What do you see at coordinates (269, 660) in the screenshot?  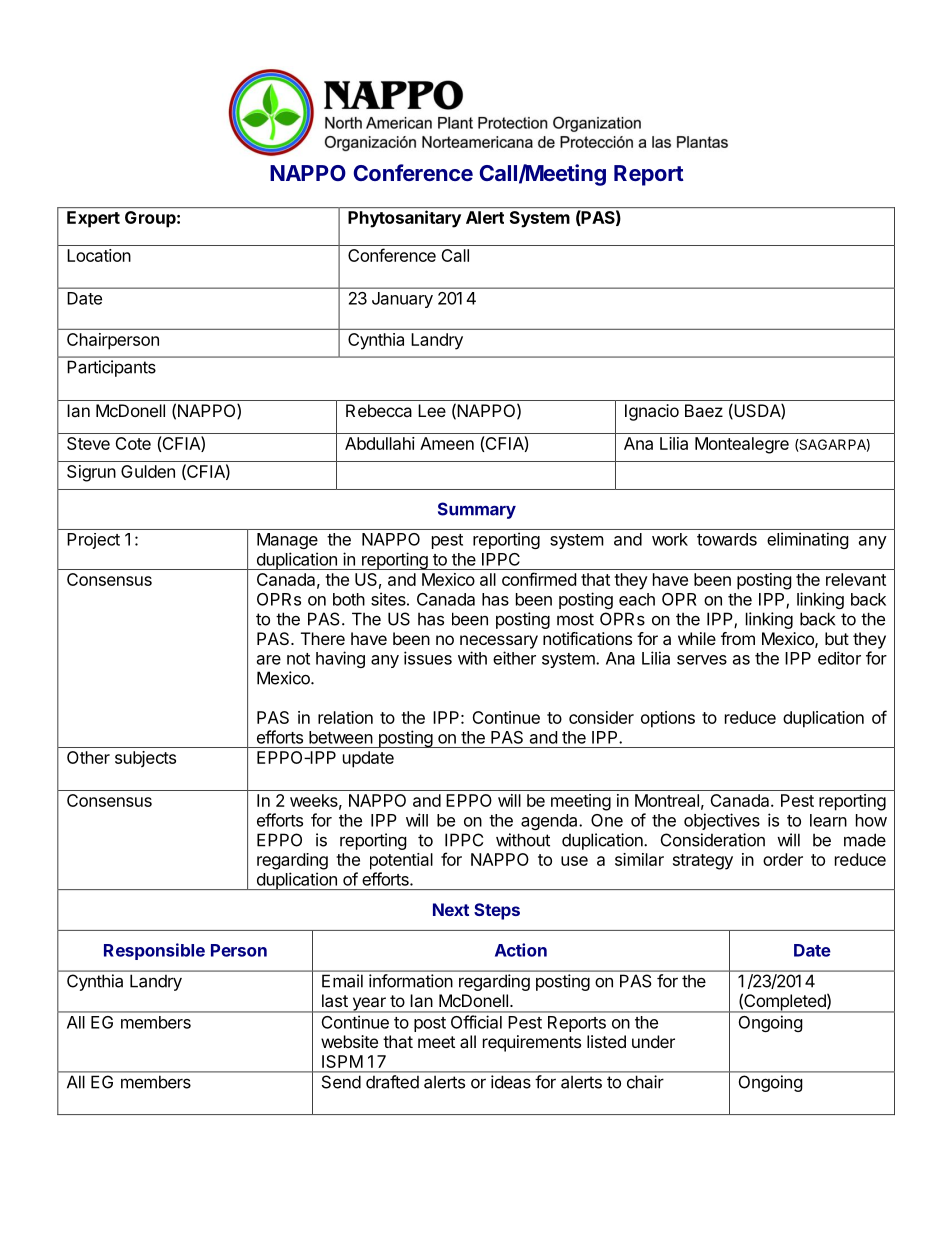 I see `are` at bounding box center [269, 660].
